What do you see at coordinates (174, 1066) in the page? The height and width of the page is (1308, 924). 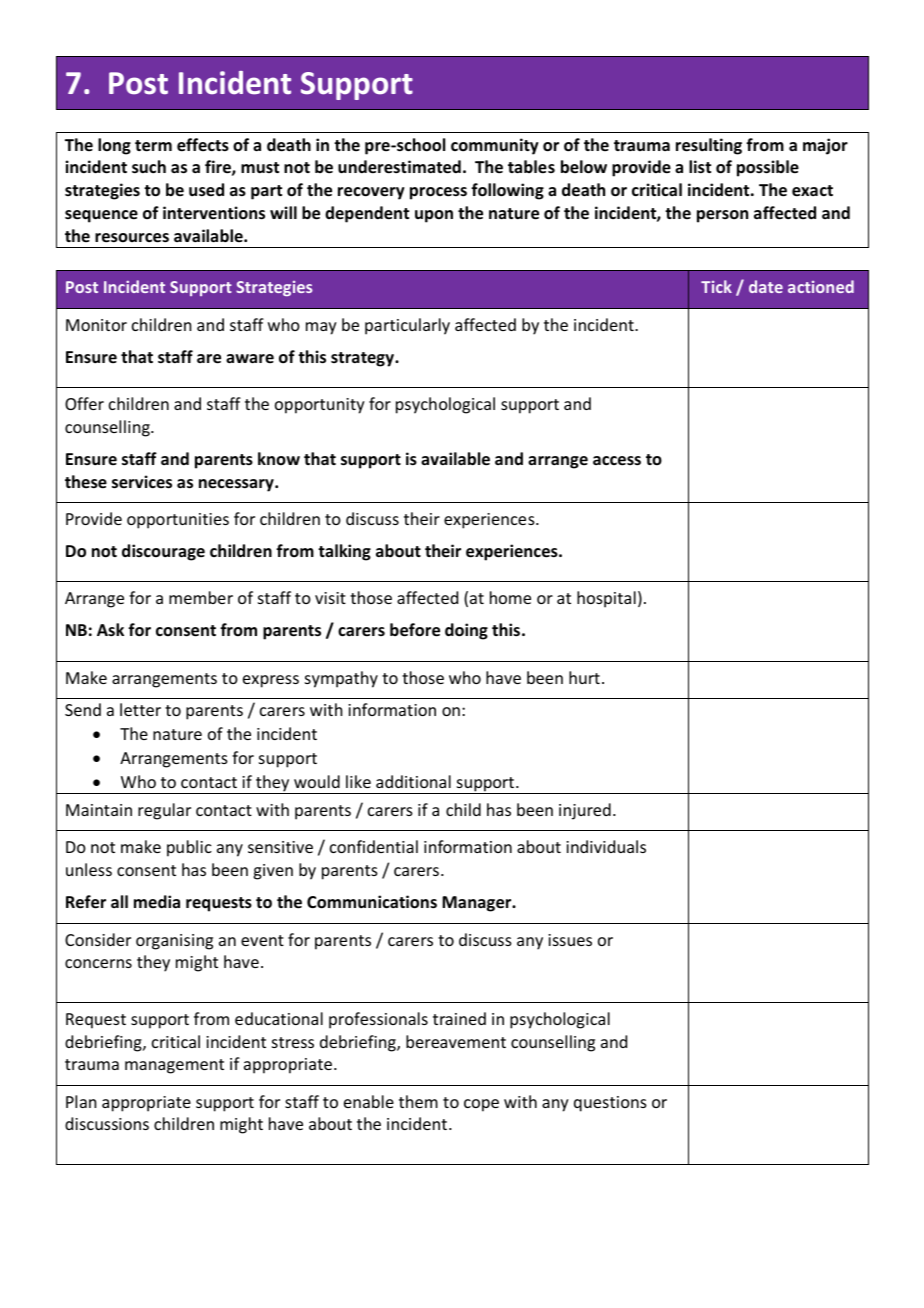 I see `management` at bounding box center [174, 1066].
